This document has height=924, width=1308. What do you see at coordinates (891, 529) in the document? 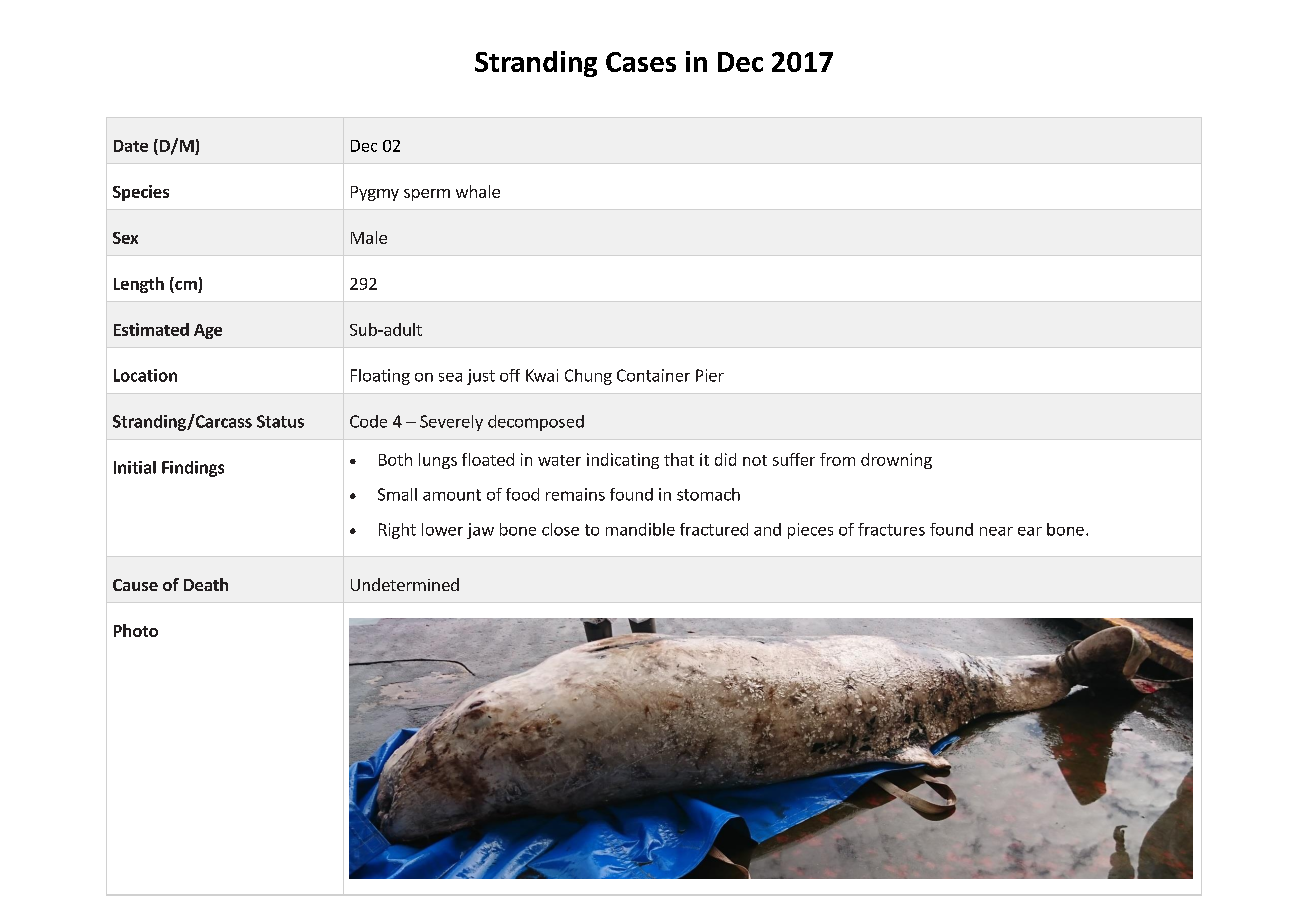
I see `fractures` at bounding box center [891, 529].
